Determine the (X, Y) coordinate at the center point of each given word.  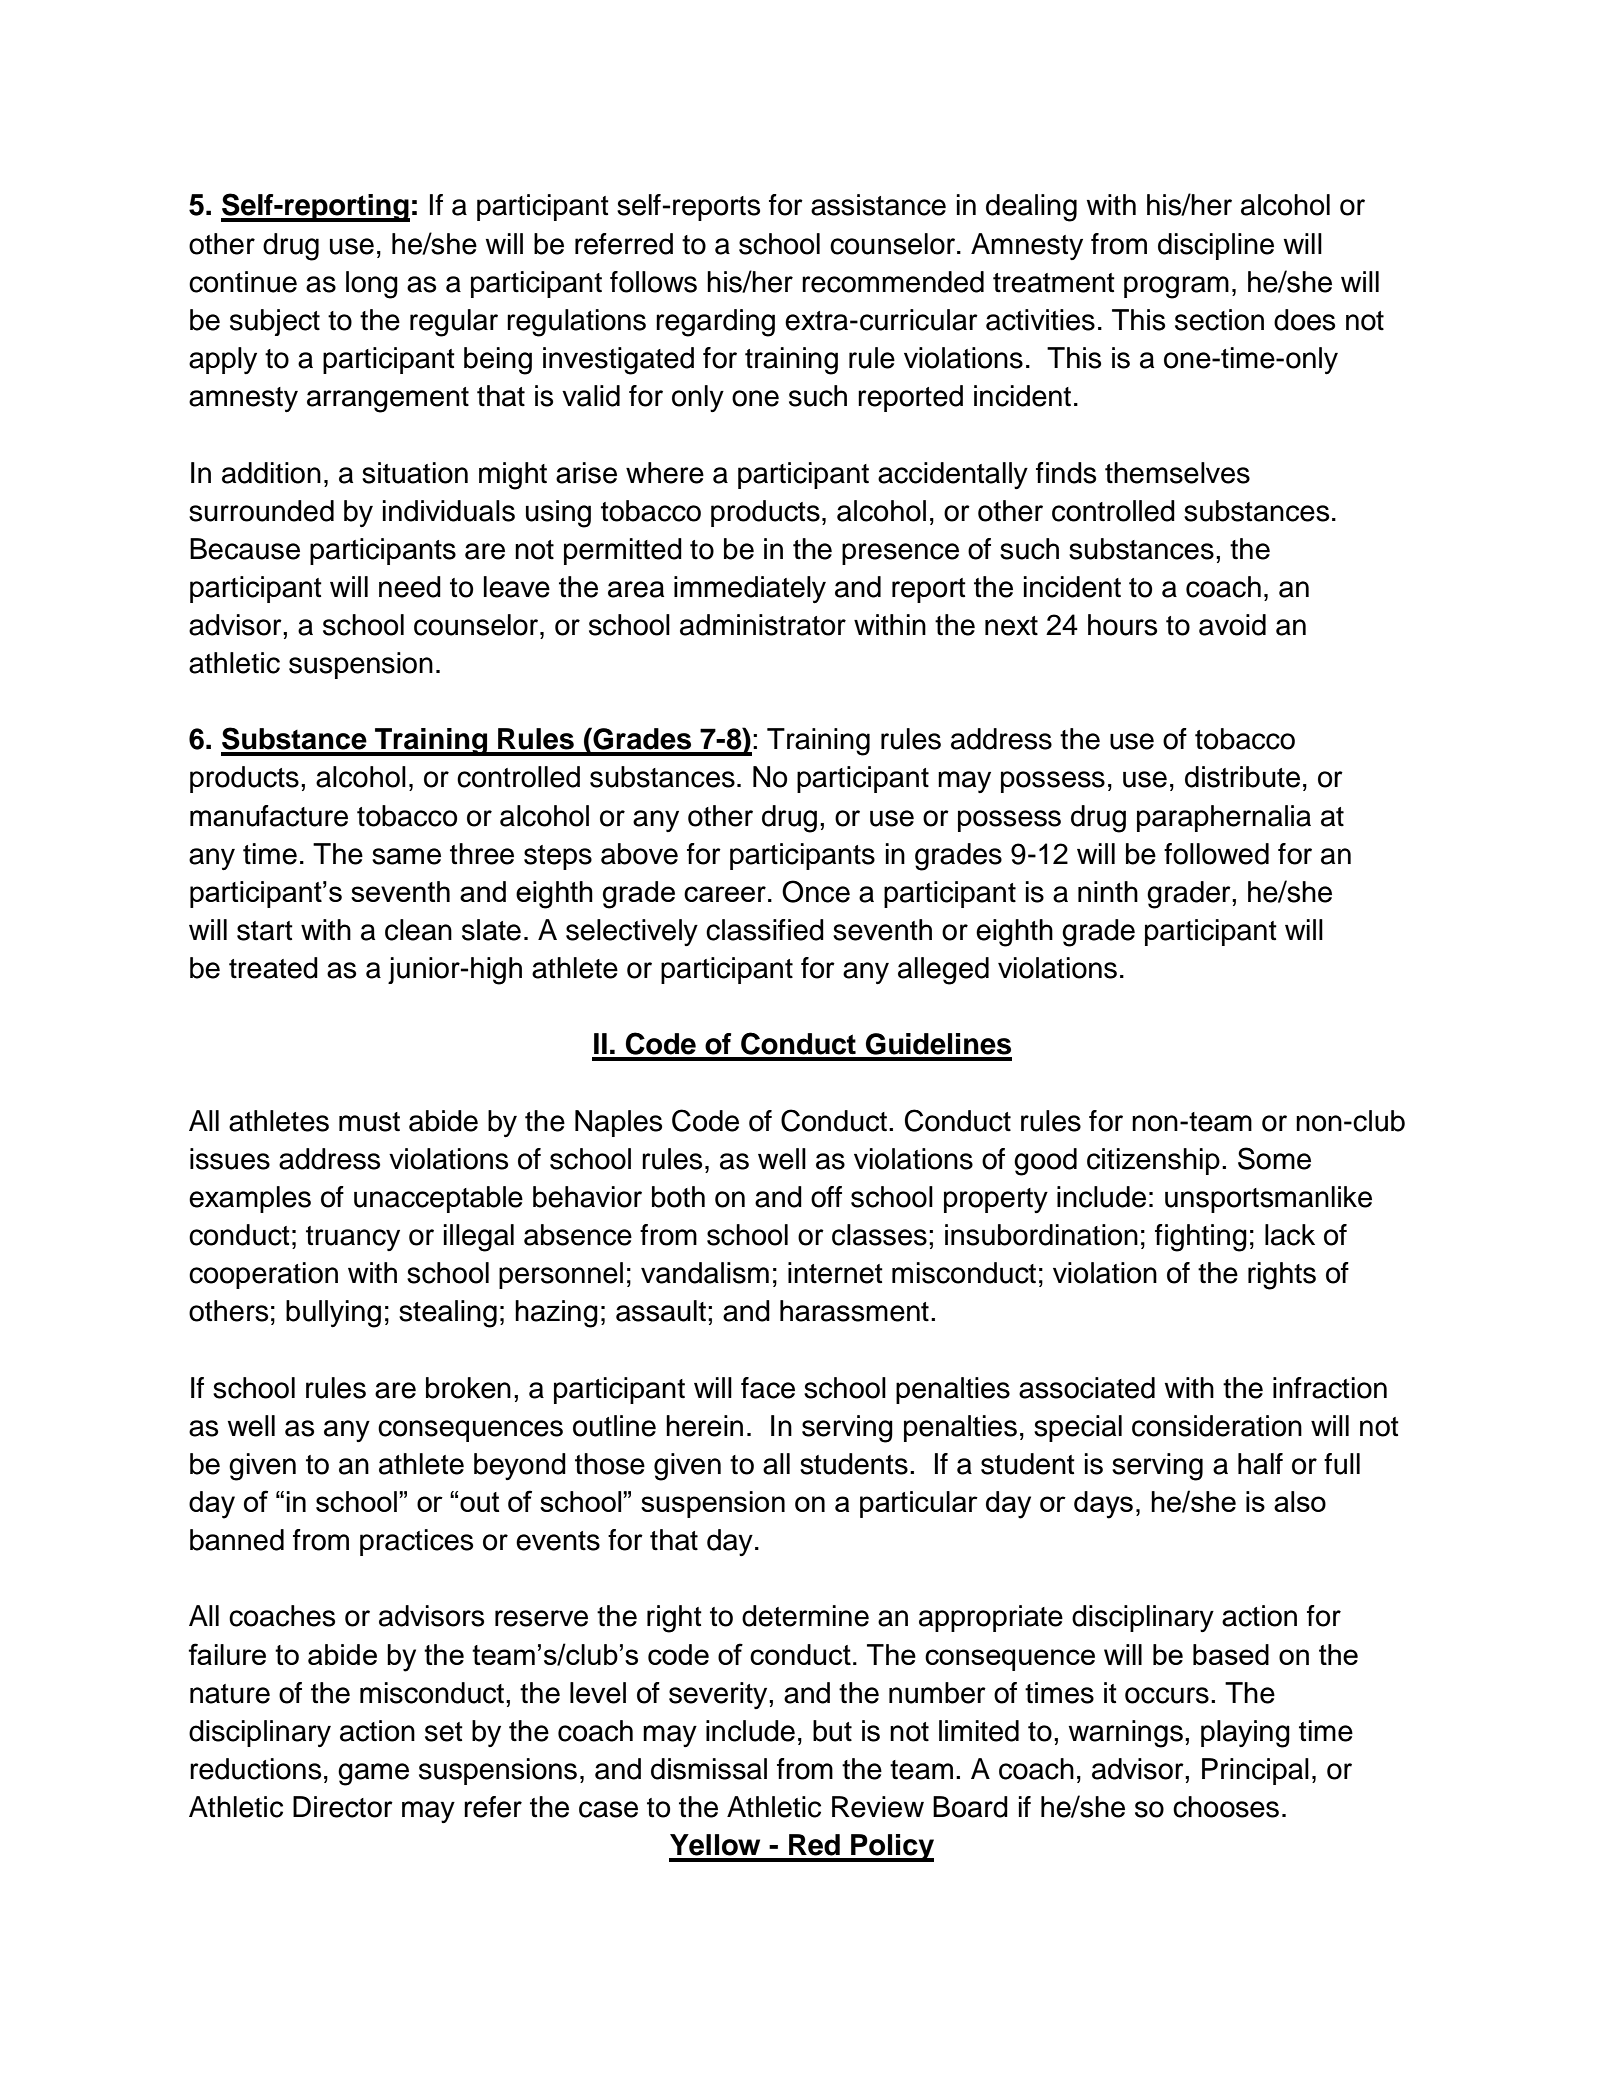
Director (343, 1807)
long (372, 285)
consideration (1217, 1426)
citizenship (1153, 1161)
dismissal (709, 1769)
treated (273, 968)
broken (468, 1388)
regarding (715, 323)
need (410, 587)
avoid (1232, 625)
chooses (1226, 1807)
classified (765, 930)
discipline (1216, 246)
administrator (763, 625)
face (768, 1388)
